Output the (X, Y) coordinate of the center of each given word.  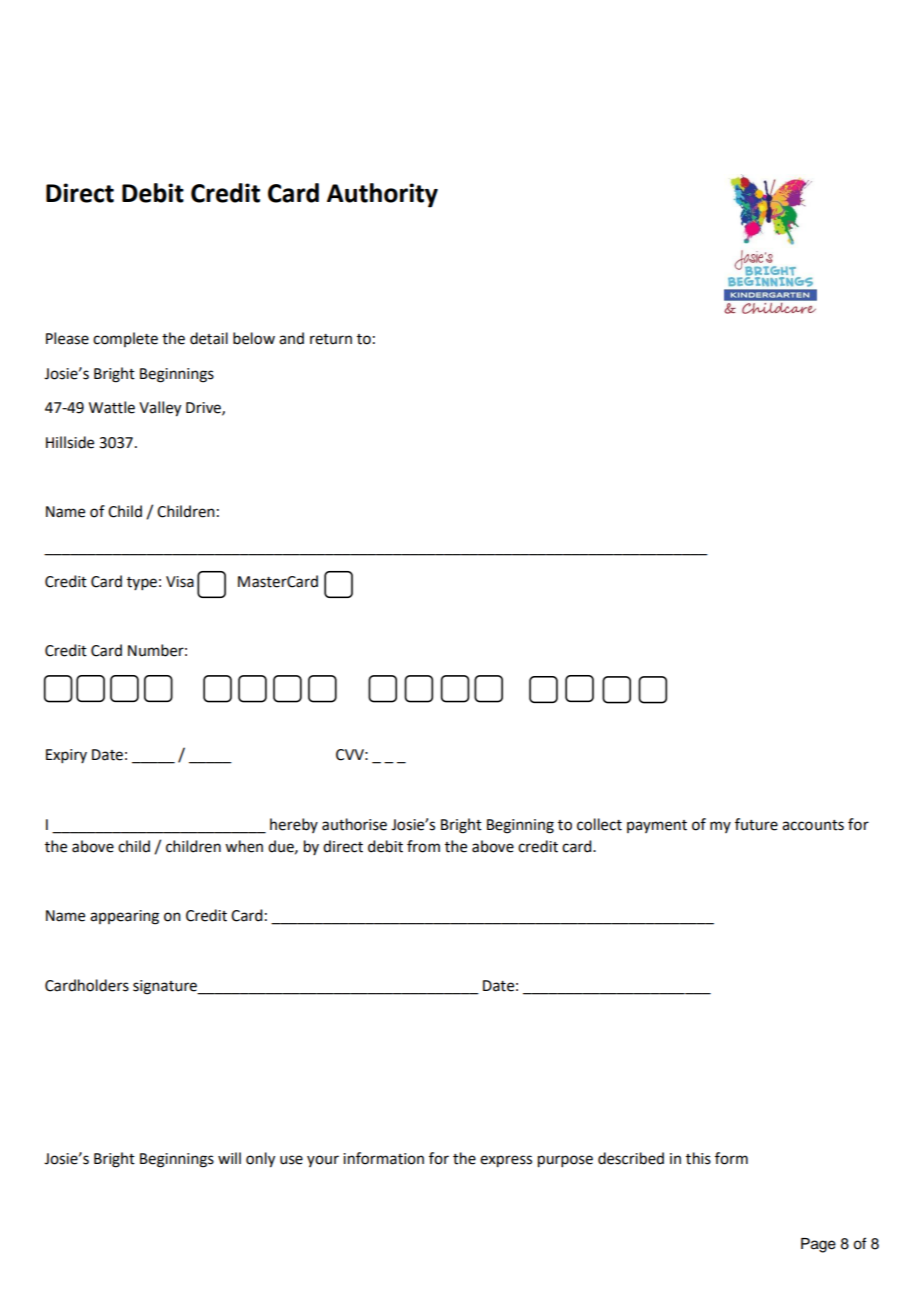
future (756, 824)
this (698, 1158)
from (423, 846)
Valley (160, 409)
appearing (124, 917)
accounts (813, 825)
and (291, 338)
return (331, 339)
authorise (354, 824)
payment (657, 826)
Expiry (66, 756)
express (506, 1161)
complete (125, 339)
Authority (382, 195)
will (229, 1158)
